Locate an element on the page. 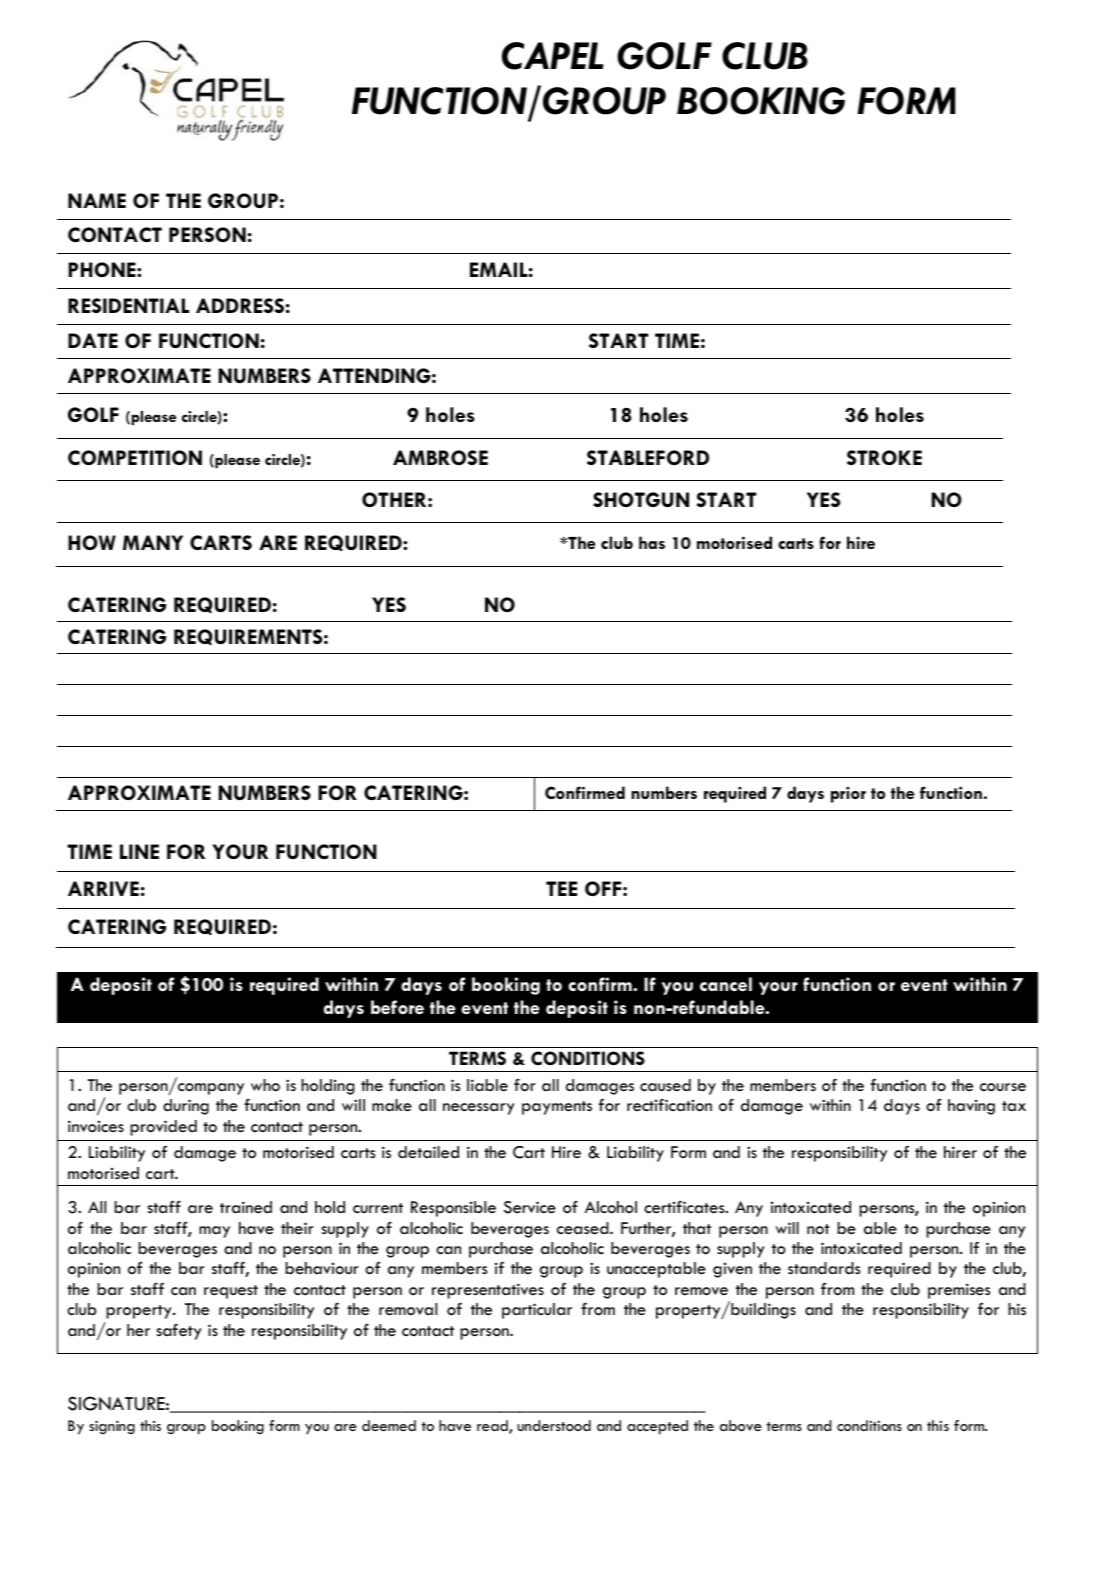  prior is located at coordinates (848, 794).
